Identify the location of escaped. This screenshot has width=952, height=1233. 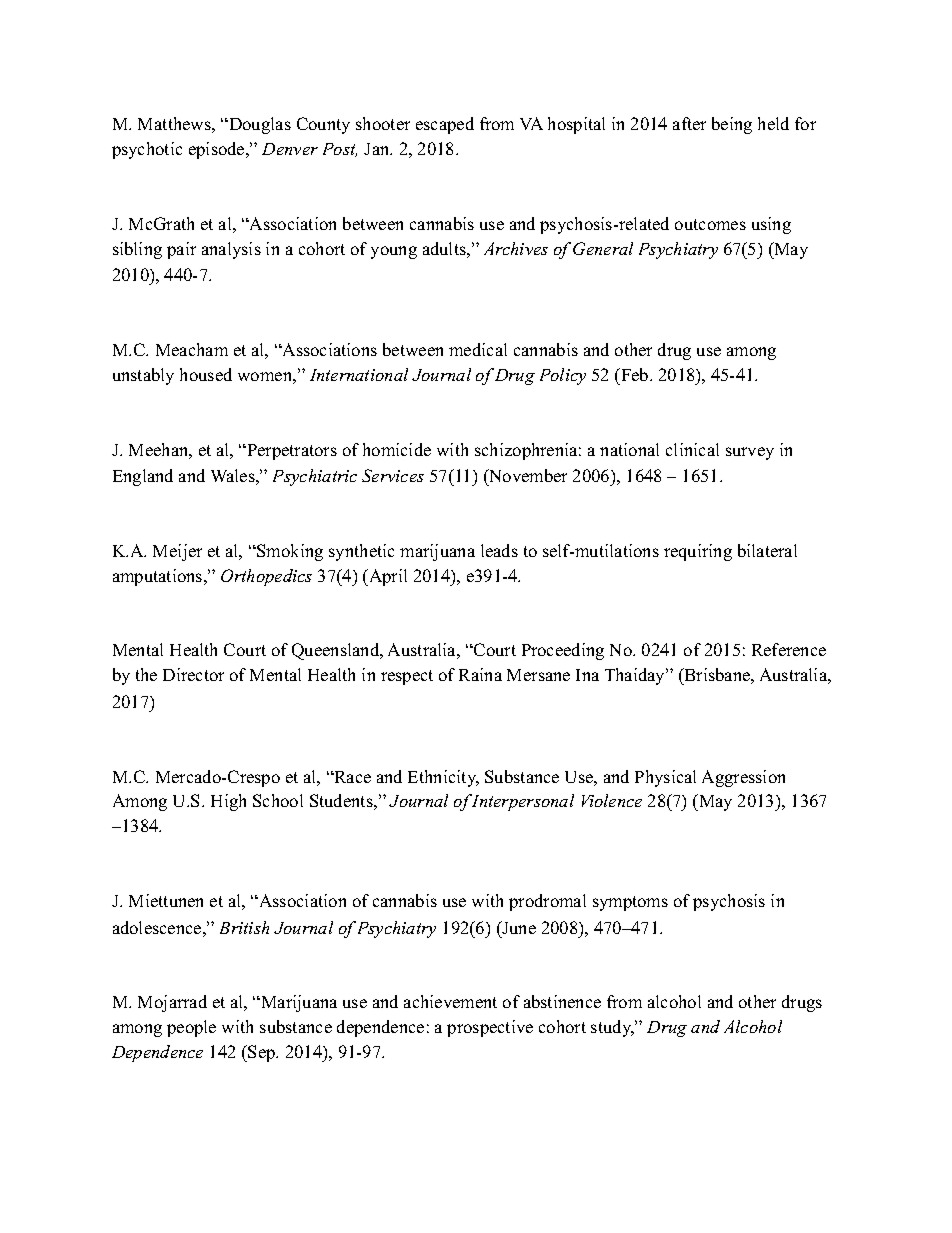
(445, 125).
